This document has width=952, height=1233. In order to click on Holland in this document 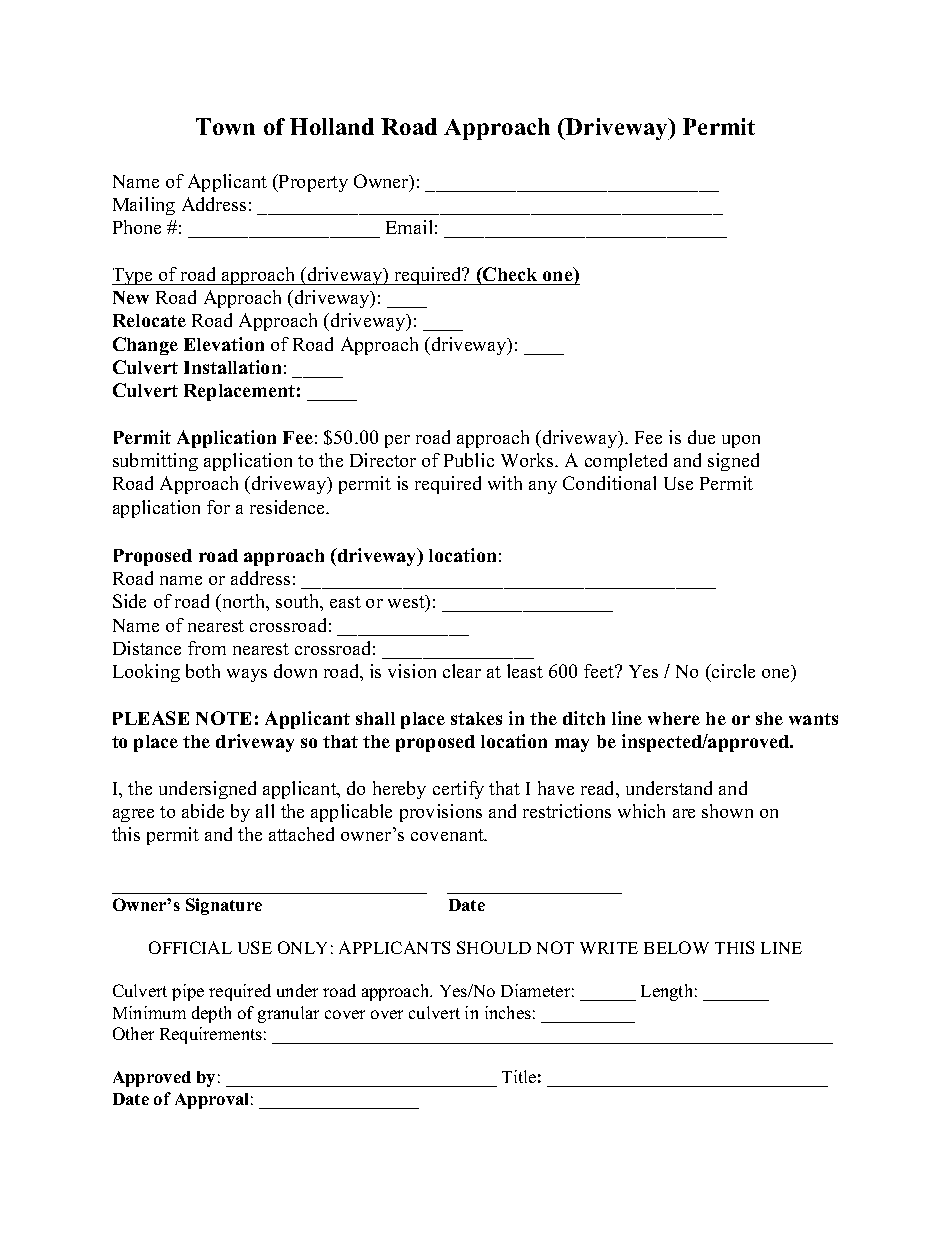, I will do `click(332, 126)`.
